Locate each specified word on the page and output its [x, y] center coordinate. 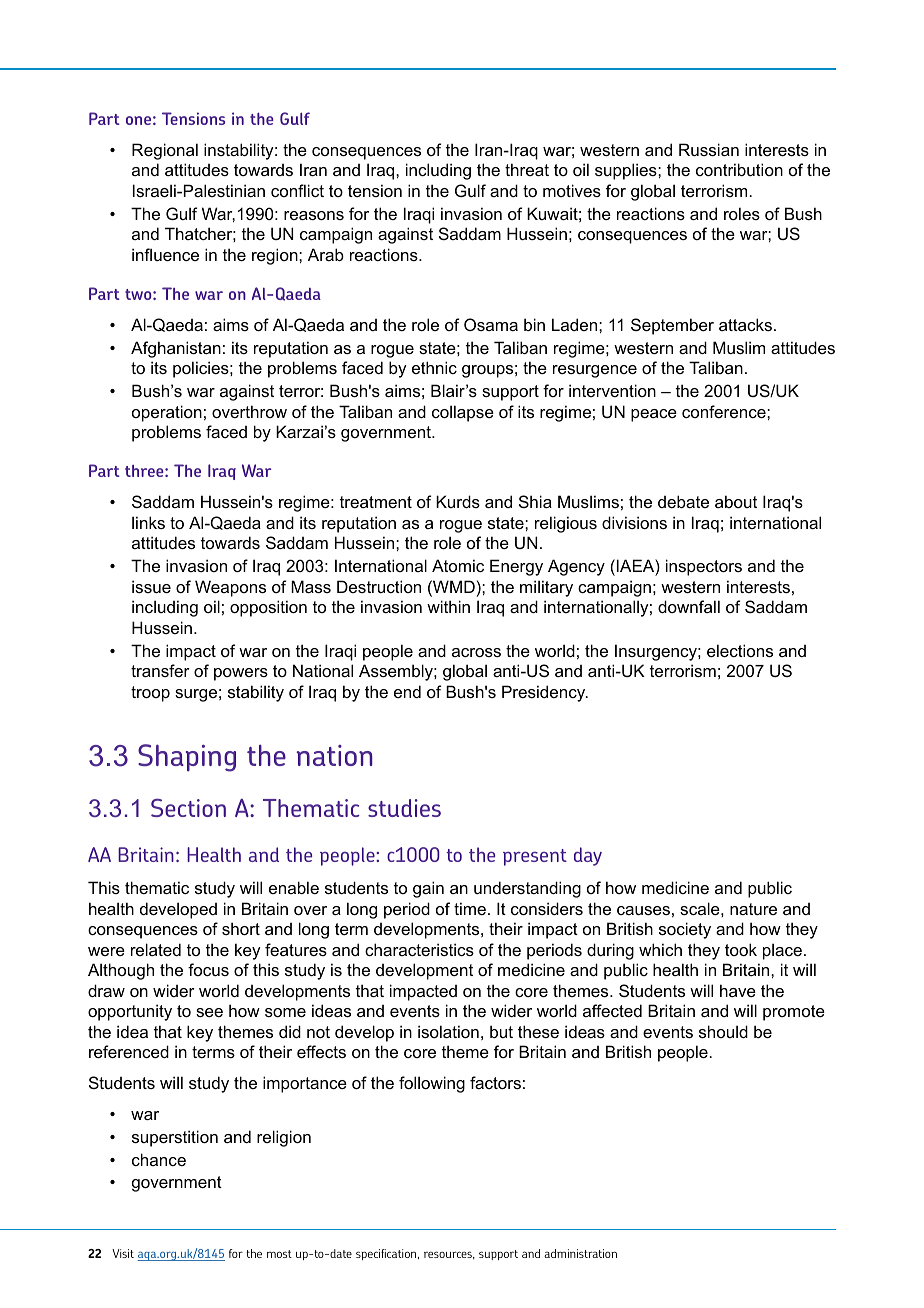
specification [387, 1254]
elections [740, 650]
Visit [123, 1253]
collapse [463, 413]
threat [527, 169]
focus [208, 969]
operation [167, 413]
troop [150, 694]
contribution [739, 169]
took [741, 949]
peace [654, 415]
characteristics [419, 949]
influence [165, 254]
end [407, 691]
